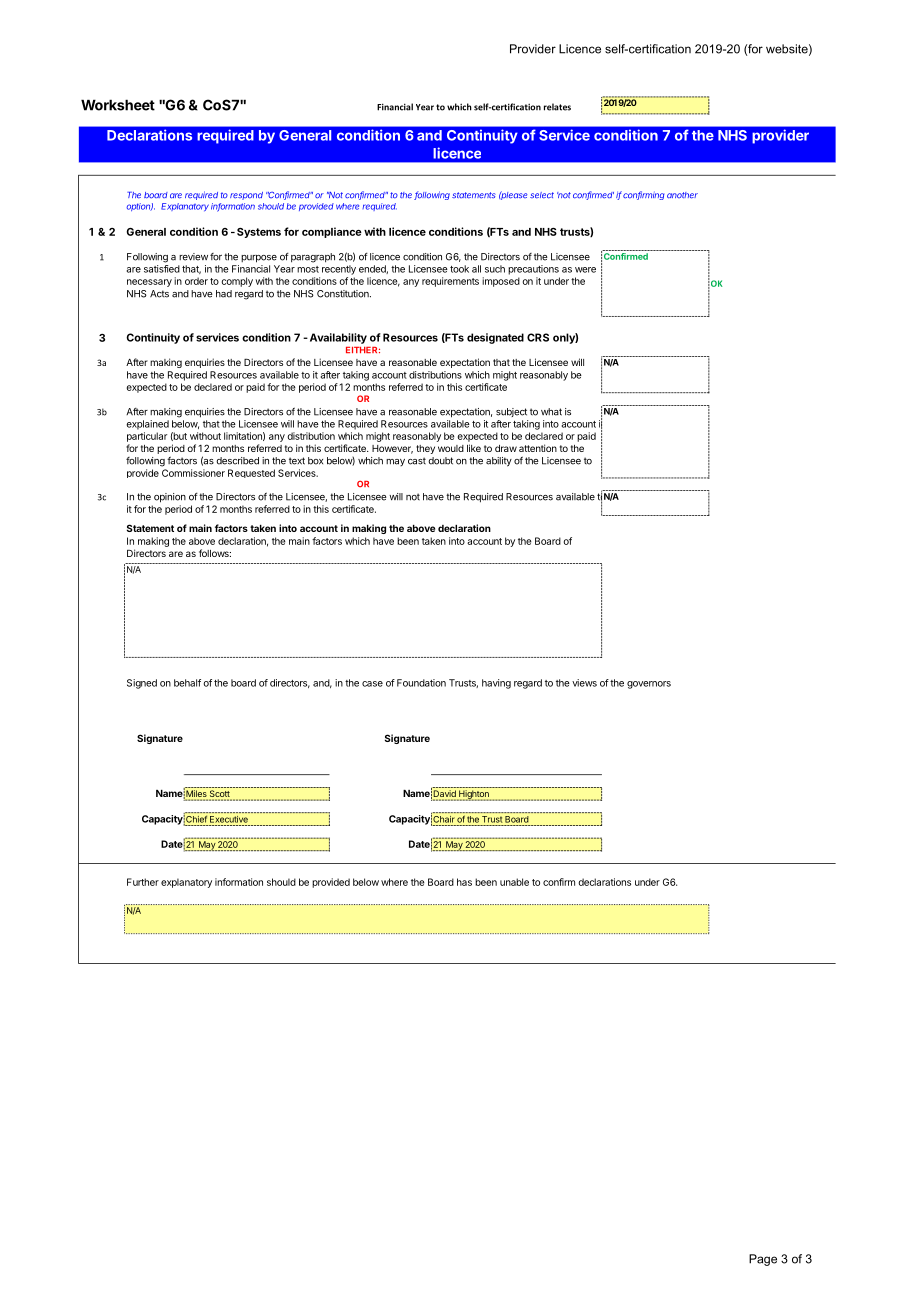 The image size is (924, 1308). Describe the element at coordinates (187, 683) in the screenshot. I see `behalf` at that location.
